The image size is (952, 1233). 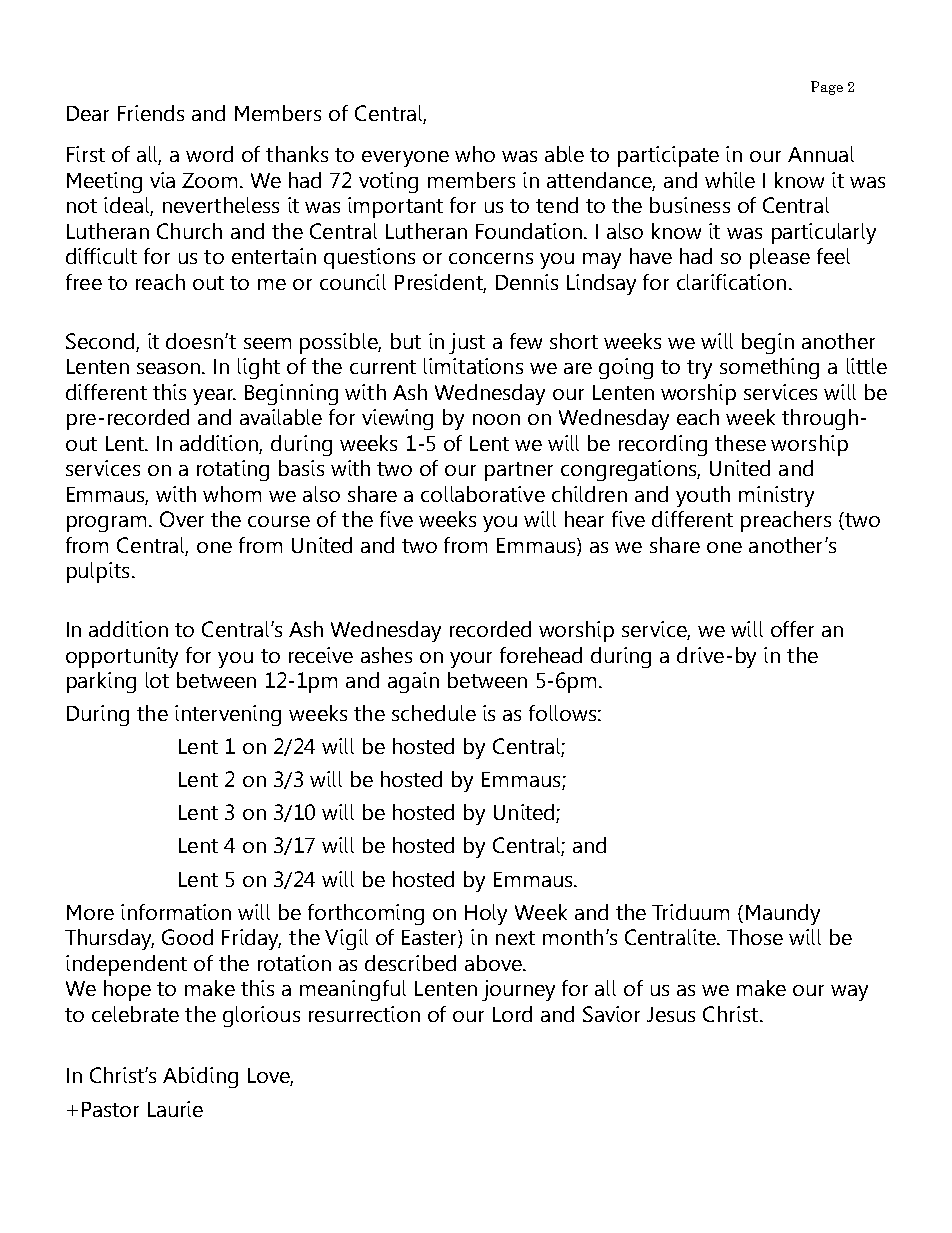 I want to click on information, so click(x=176, y=912).
